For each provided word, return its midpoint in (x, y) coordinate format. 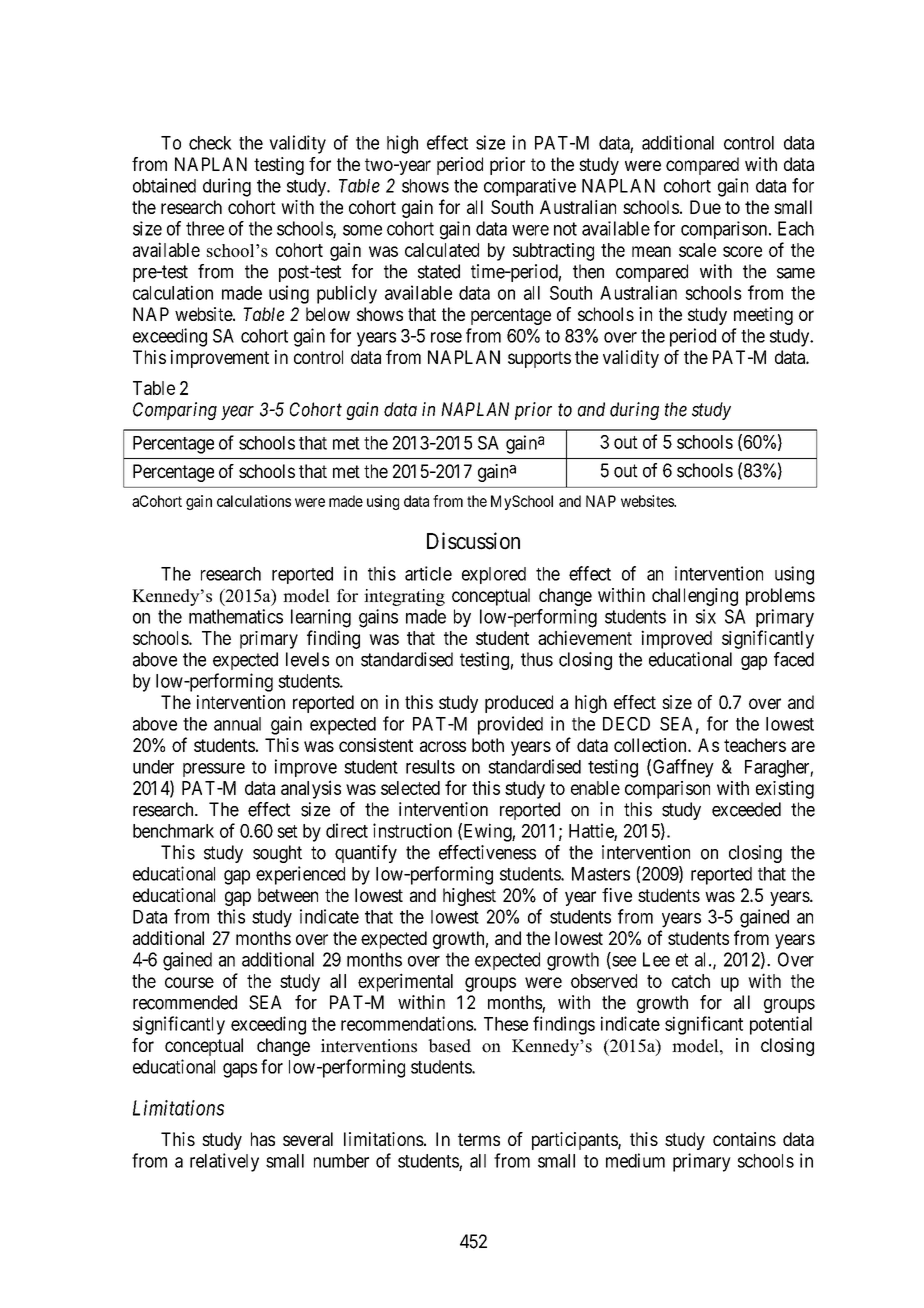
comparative (530, 187)
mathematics (236, 616)
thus (537, 659)
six (706, 616)
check (210, 143)
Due (705, 207)
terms (479, 1139)
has (263, 1139)
